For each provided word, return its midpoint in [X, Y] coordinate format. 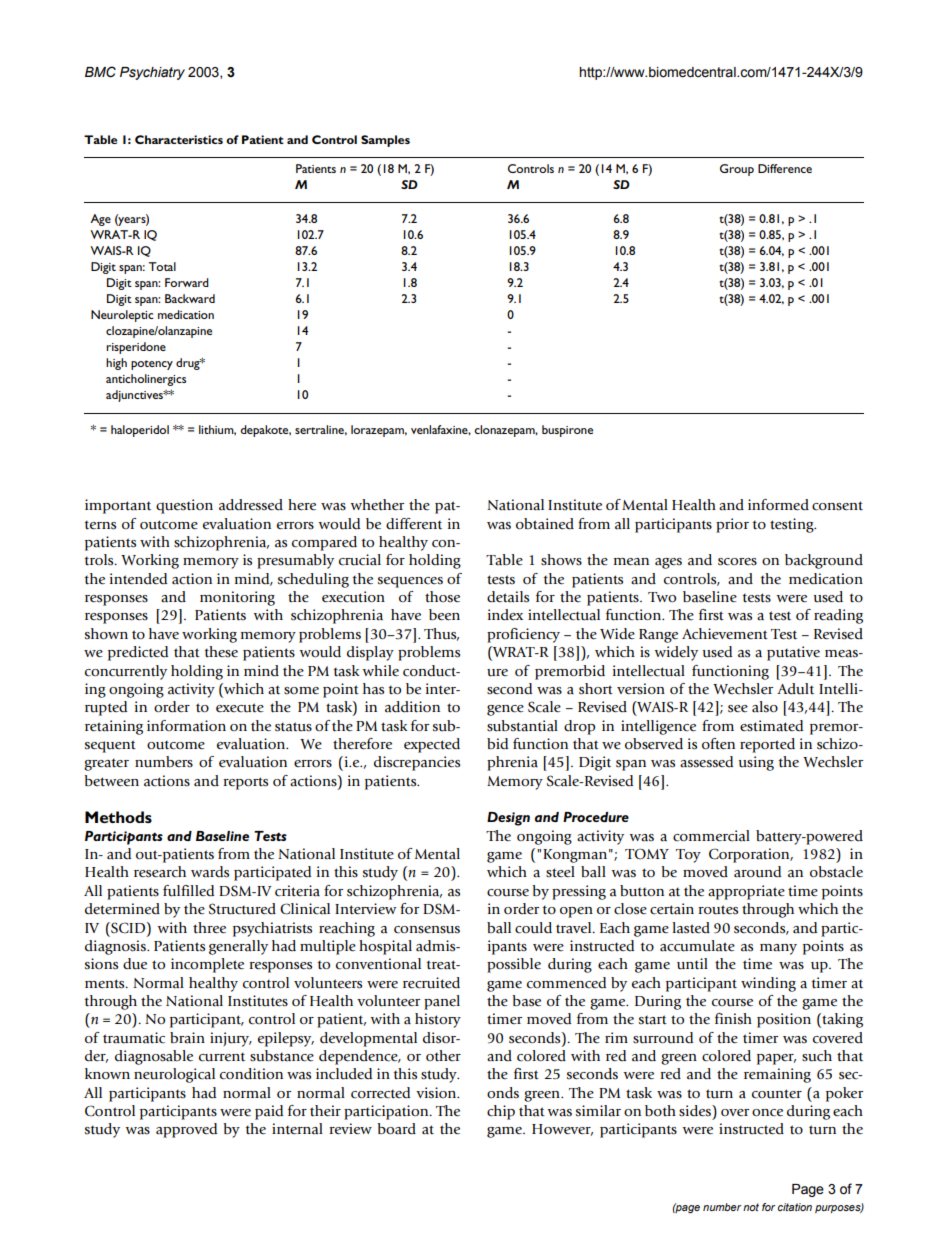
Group [737, 170]
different [414, 524]
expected [432, 745]
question [184, 506]
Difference [785, 168]
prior [732, 525]
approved [186, 1130]
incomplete [207, 965]
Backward [190, 298]
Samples [385, 141]
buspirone [567, 431]
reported [767, 745]
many [778, 949]
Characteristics [179, 139]
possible [514, 965]
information [186, 726]
